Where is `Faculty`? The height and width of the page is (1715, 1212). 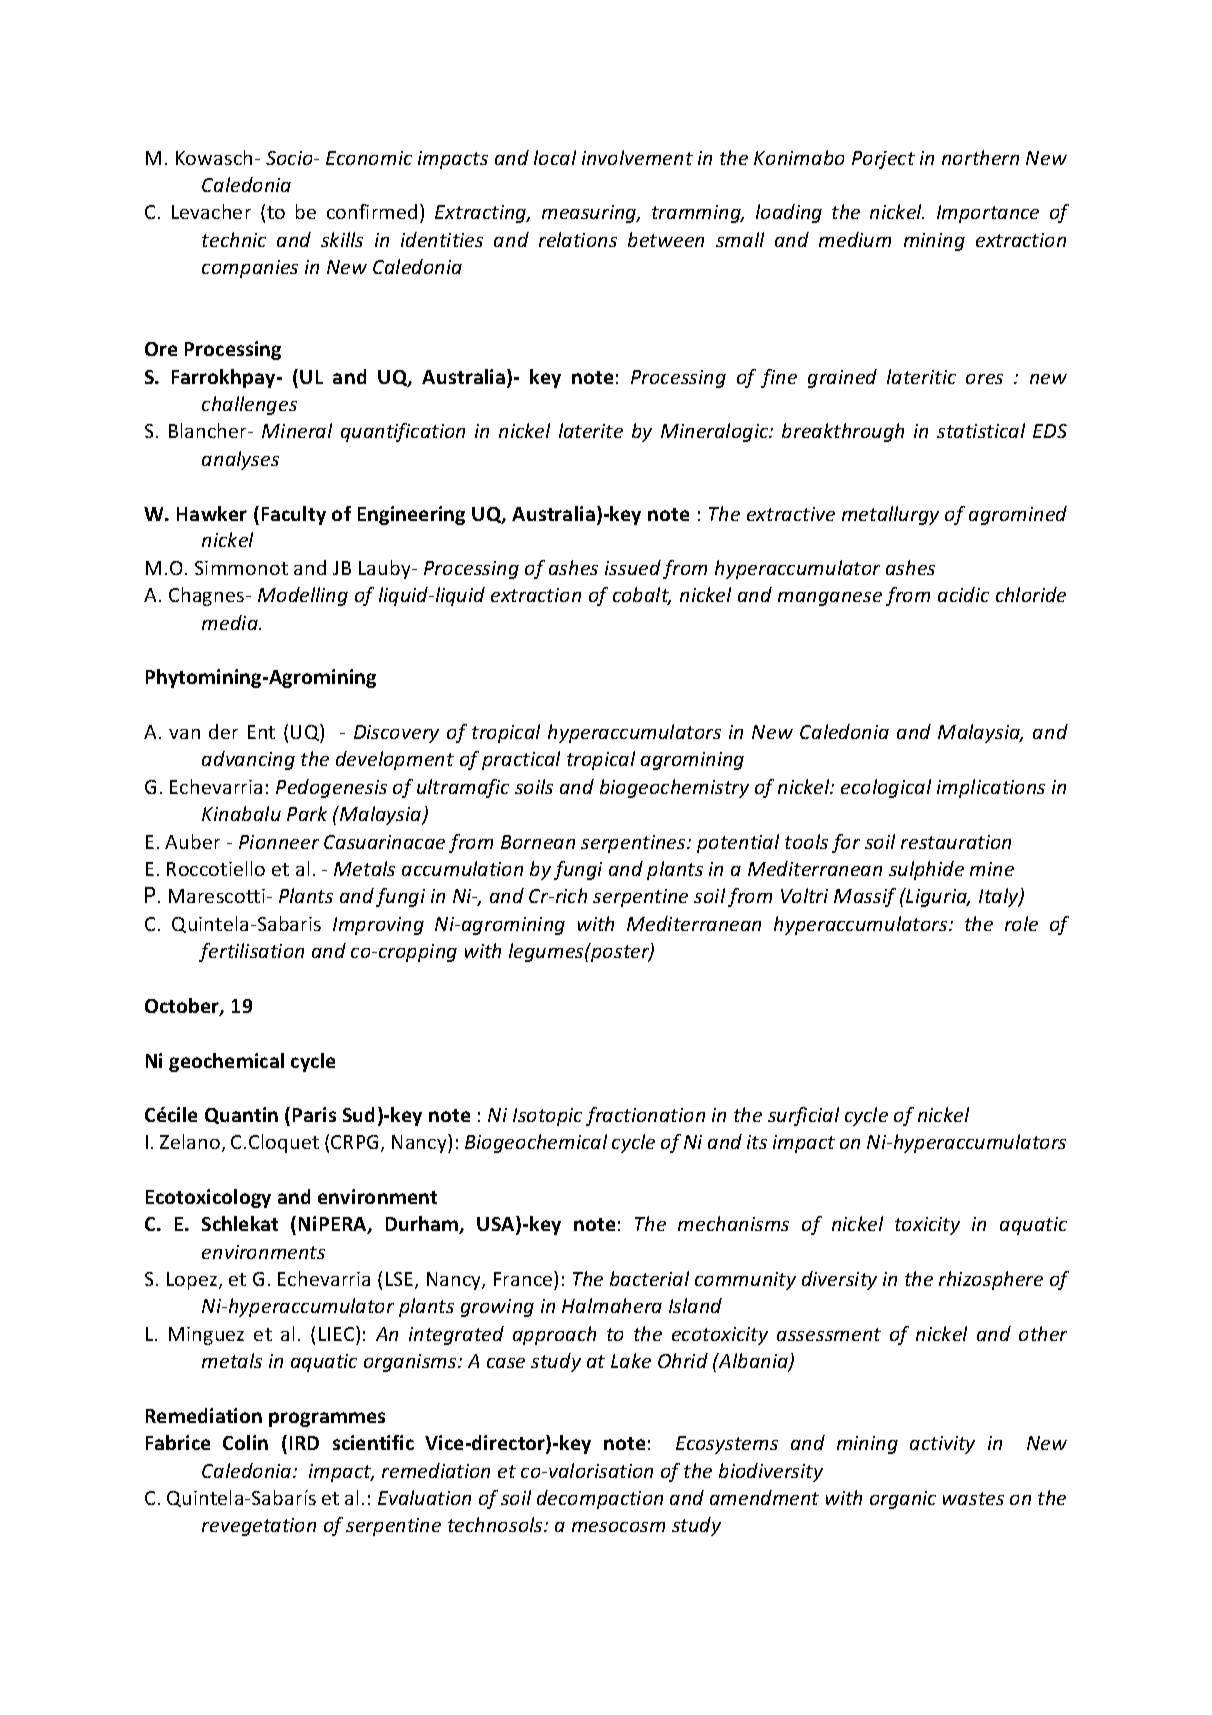
Faculty is located at coordinates (294, 515).
